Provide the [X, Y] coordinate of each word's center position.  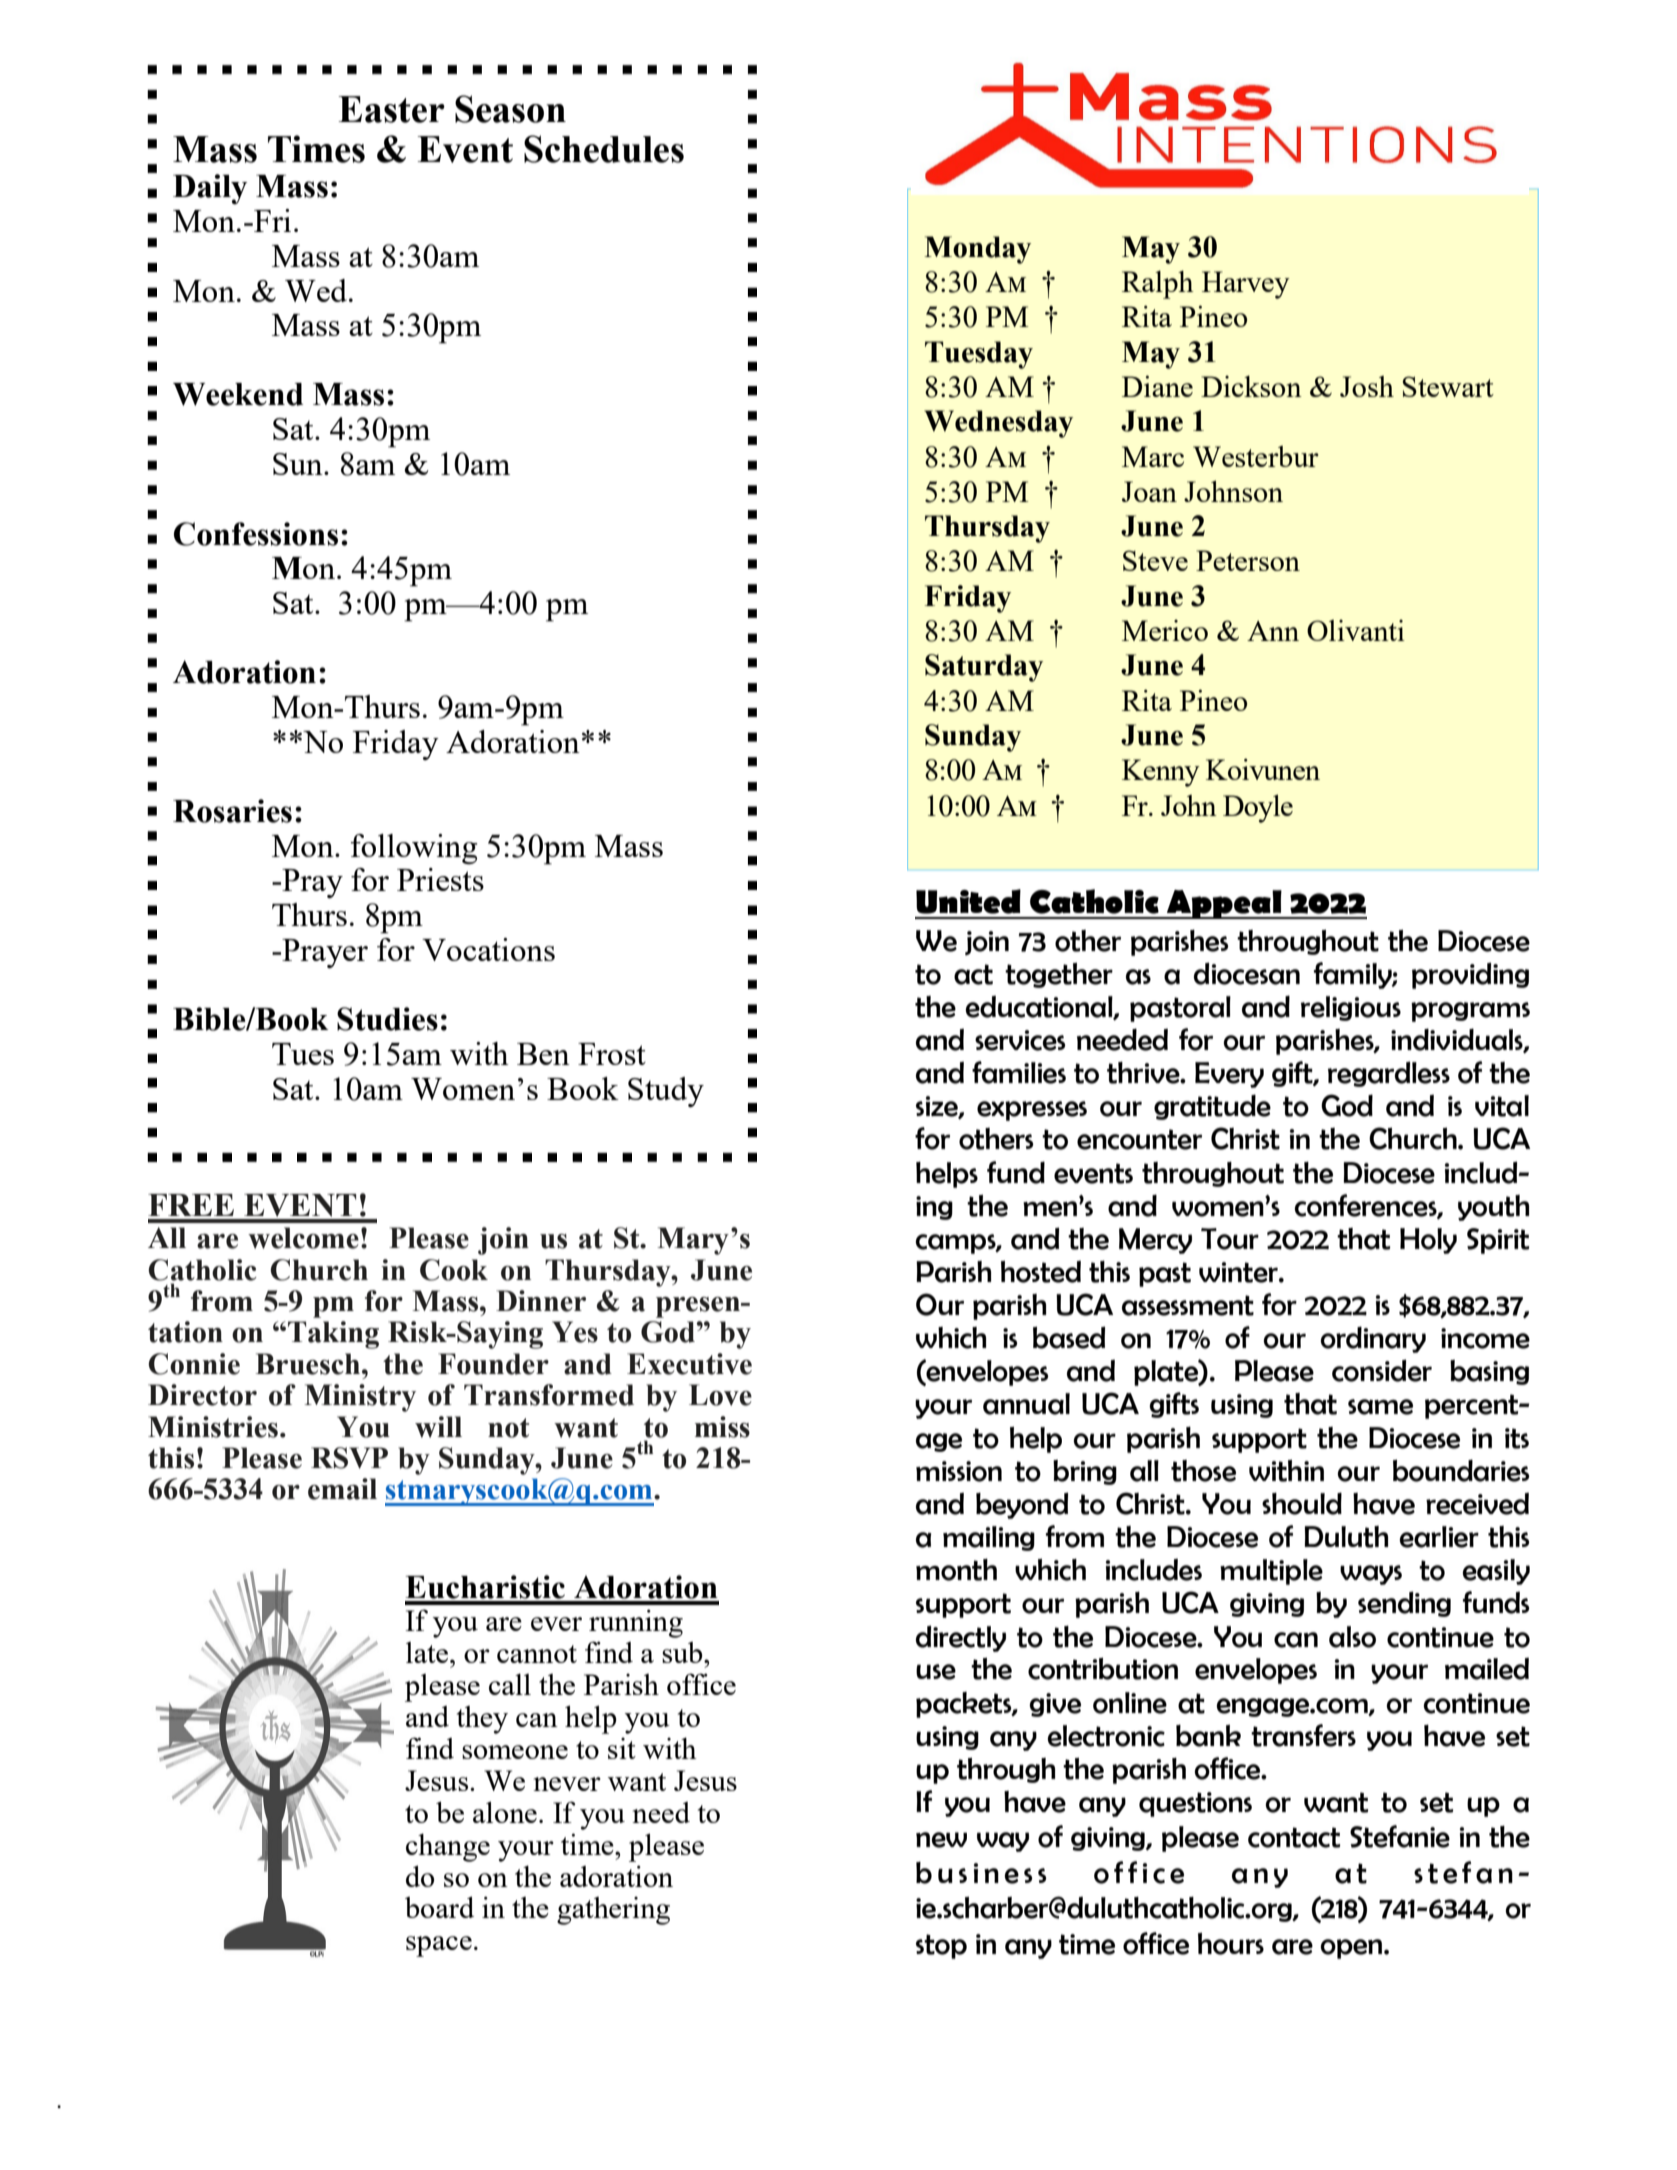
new [941, 1840]
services [1020, 1040]
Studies [387, 1019]
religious [1351, 1008]
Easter [392, 109]
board [439, 1907]
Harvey [1246, 285]
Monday [977, 250]
